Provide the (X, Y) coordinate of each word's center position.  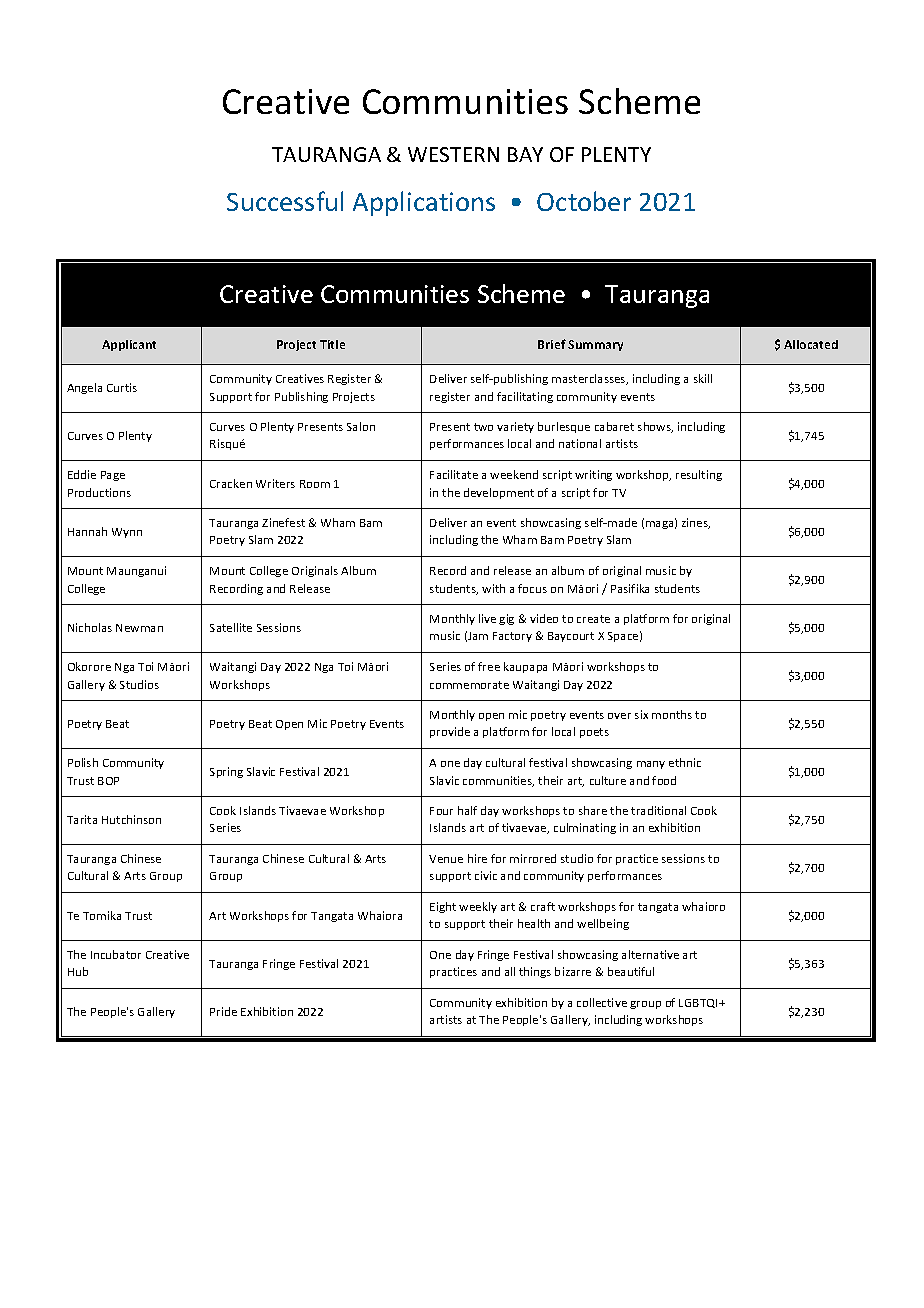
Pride (223, 1011)
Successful (285, 201)
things (535, 972)
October (584, 201)
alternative (650, 954)
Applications (424, 203)
